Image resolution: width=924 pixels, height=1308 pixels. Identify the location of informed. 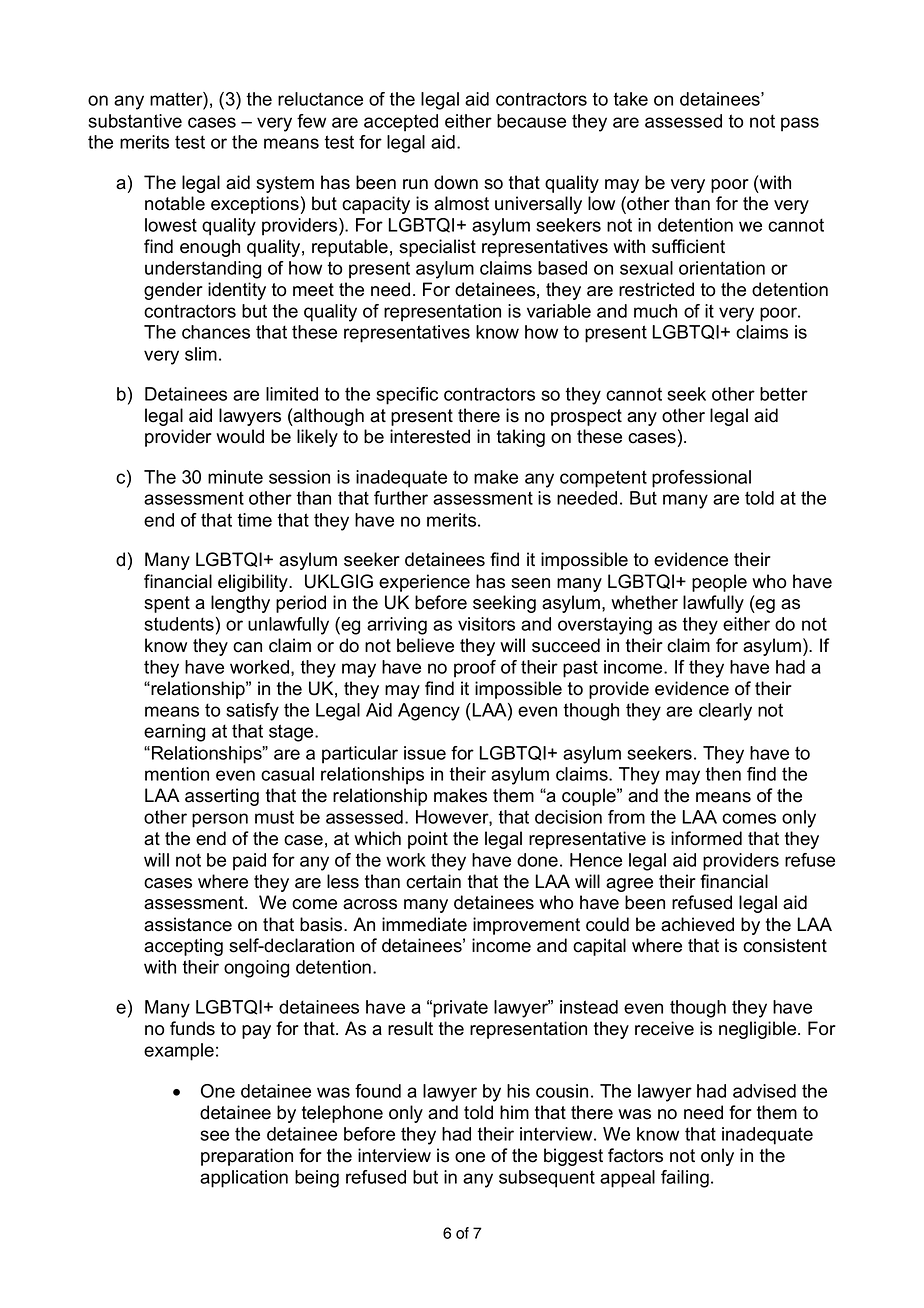
(706, 838).
